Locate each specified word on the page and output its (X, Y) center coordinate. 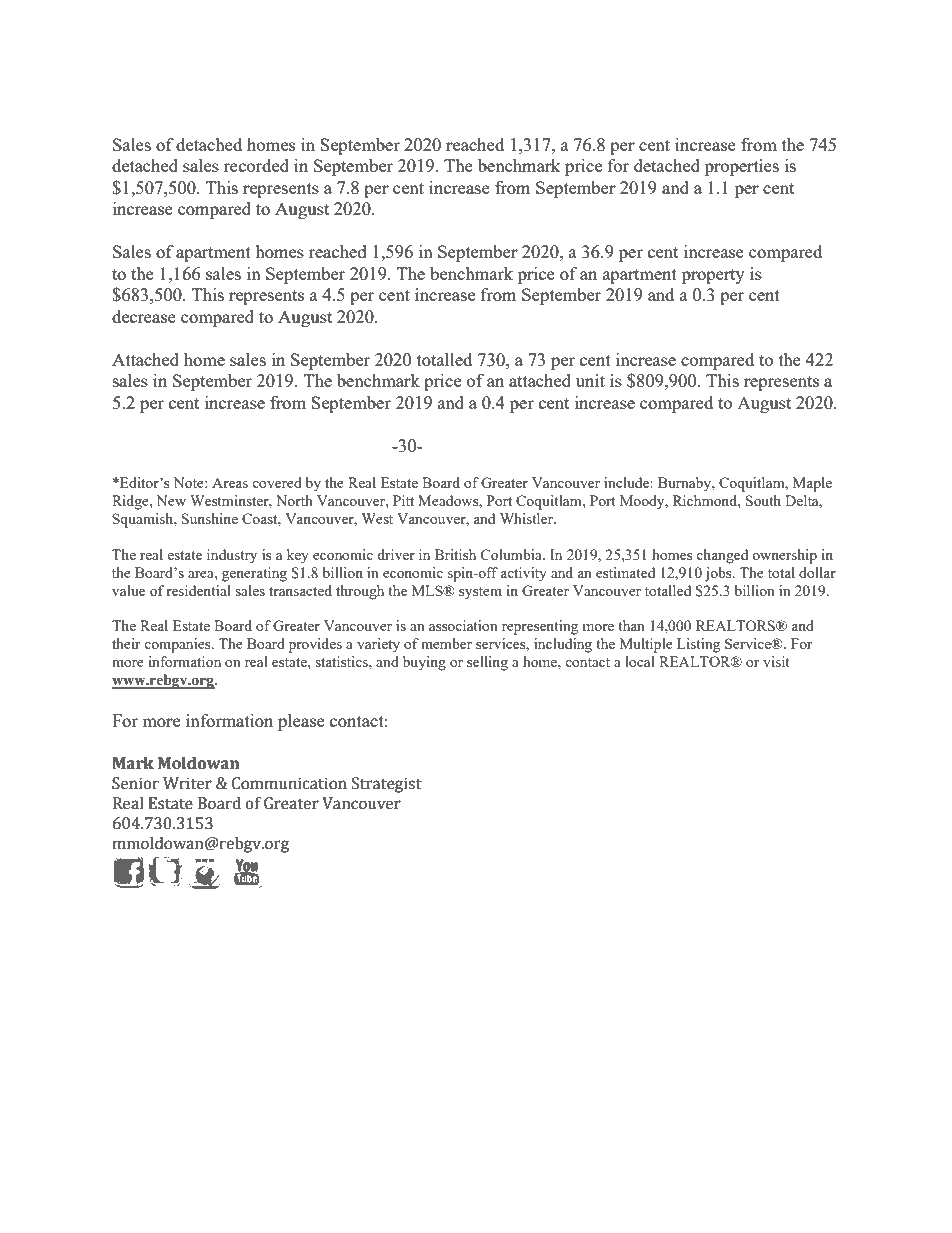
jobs (719, 574)
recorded (256, 165)
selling (487, 663)
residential (198, 590)
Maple (812, 484)
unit (590, 380)
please (301, 722)
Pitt (403, 500)
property (713, 276)
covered (277, 482)
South (763, 500)
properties (742, 167)
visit (776, 661)
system (480, 593)
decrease (144, 316)
